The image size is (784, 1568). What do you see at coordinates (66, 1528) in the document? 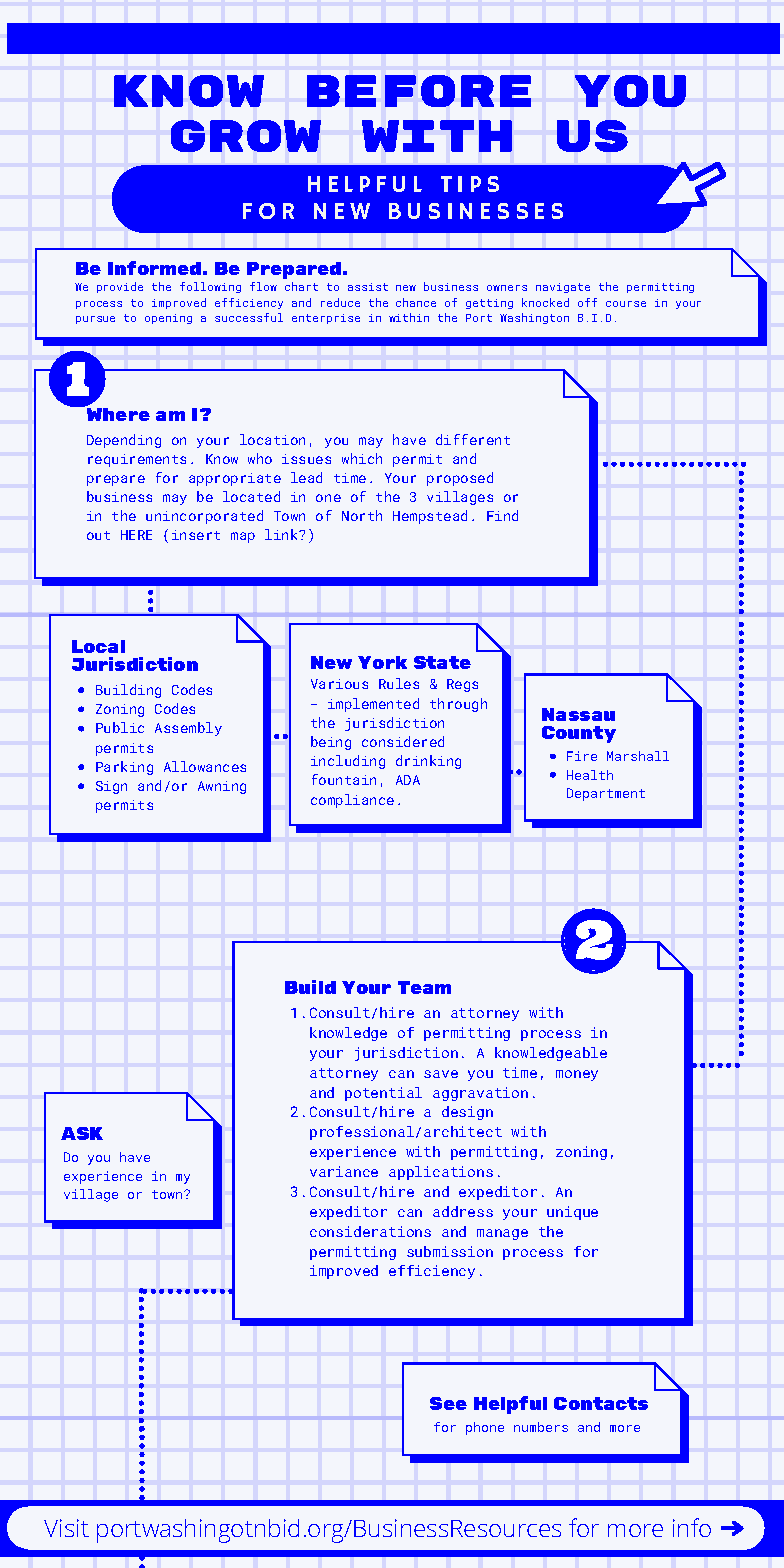
I see `Visit` at bounding box center [66, 1528].
